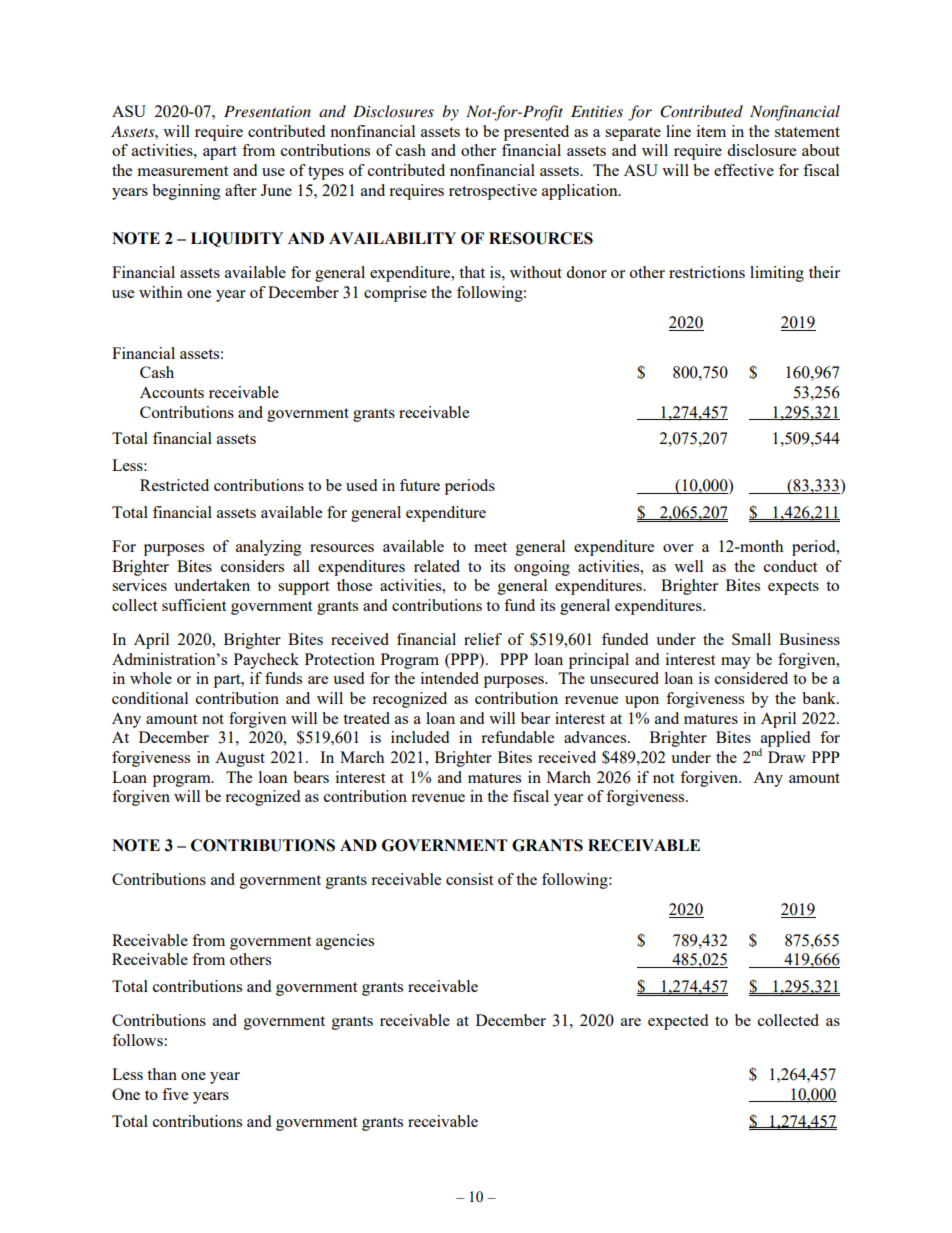 The image size is (952, 1233). What do you see at coordinates (790, 566) in the image?
I see `conduct` at bounding box center [790, 566].
